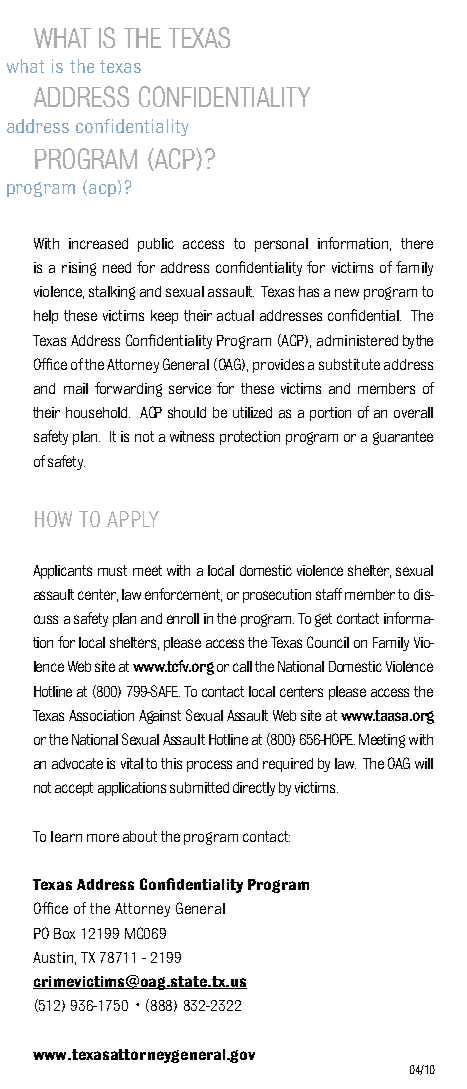  I want to click on staff, so click(329, 594).
